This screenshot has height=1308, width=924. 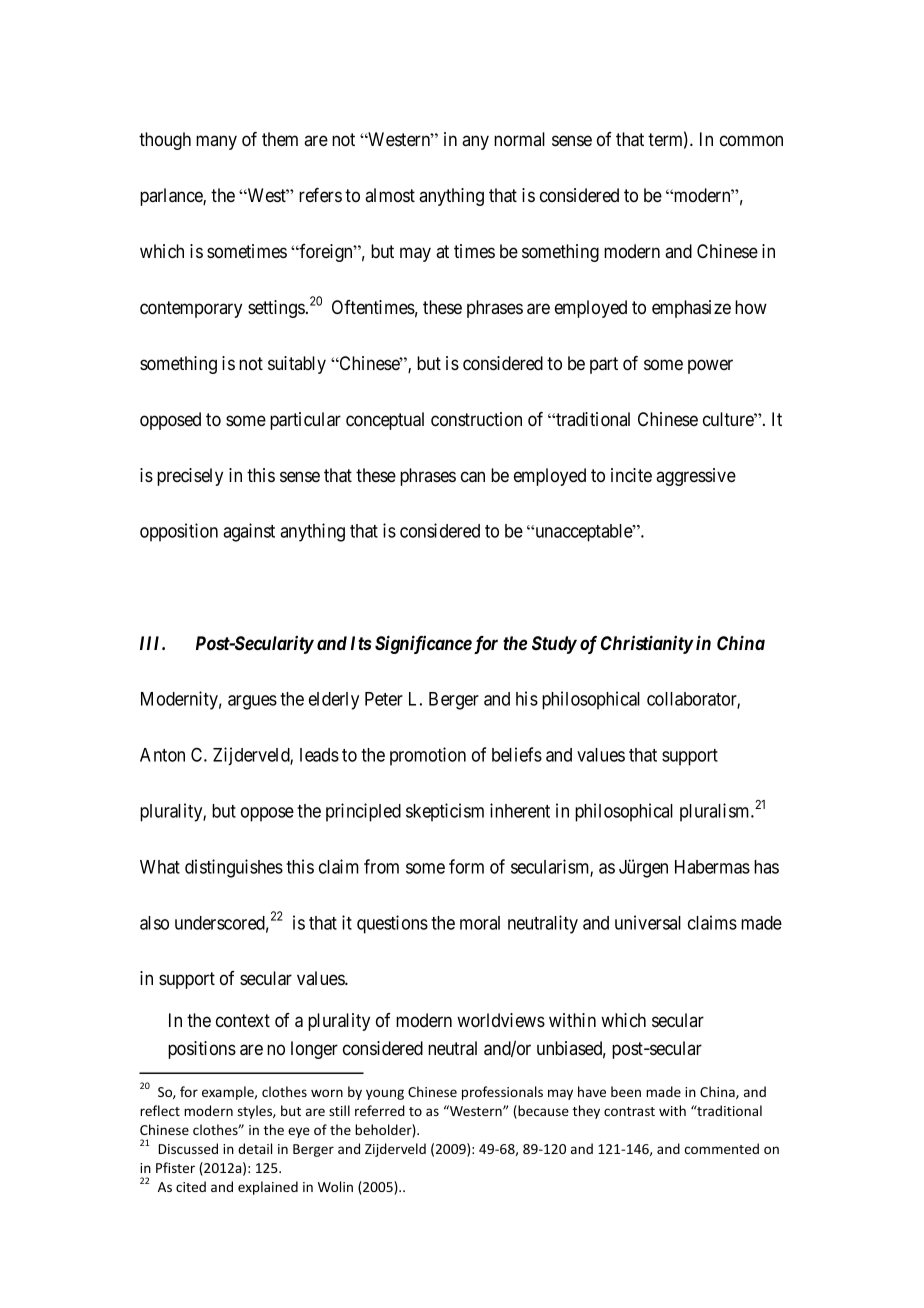 What do you see at coordinates (190, 477) in the screenshot?
I see `precisely` at bounding box center [190, 477].
